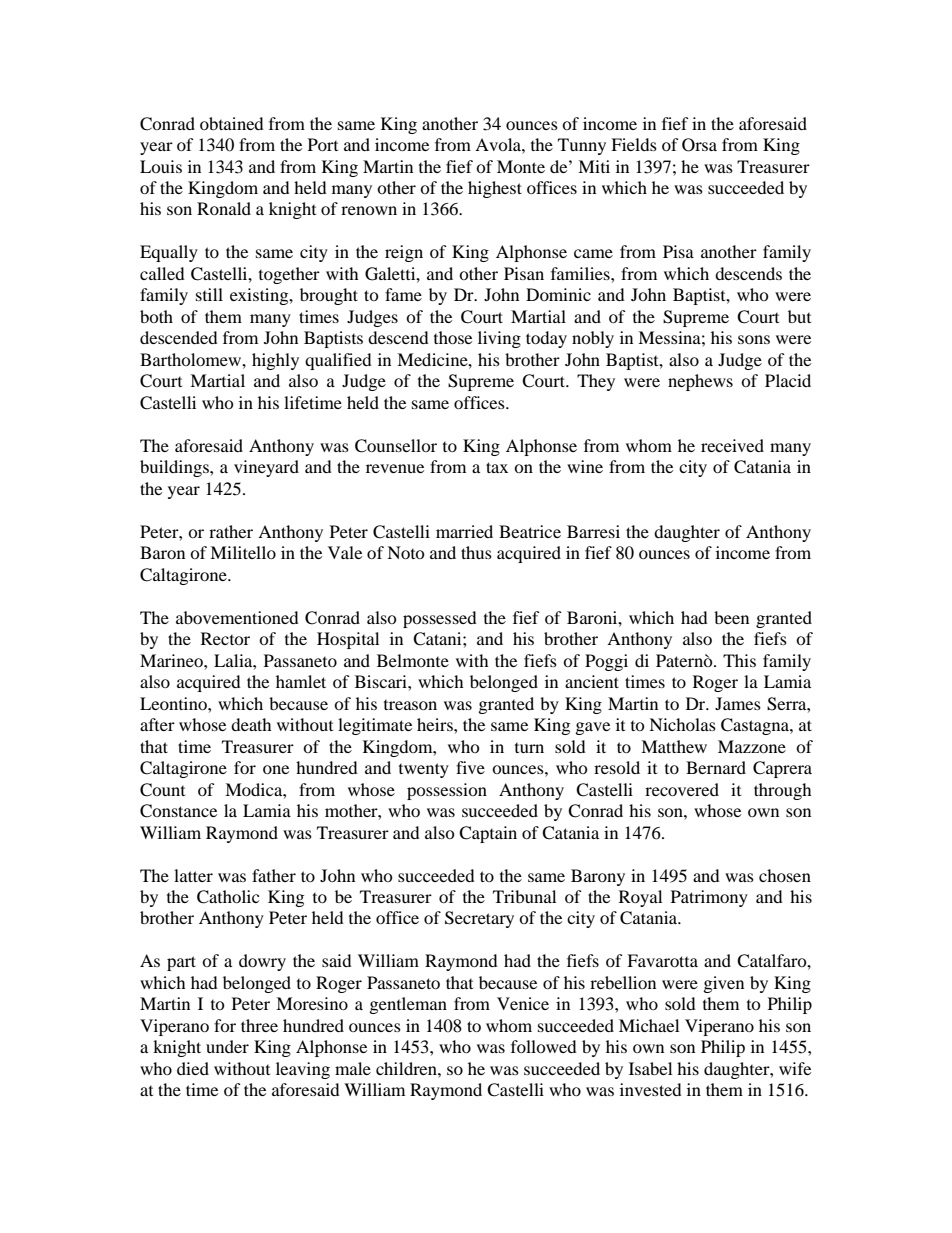  I want to click on followed, so click(544, 1046).
